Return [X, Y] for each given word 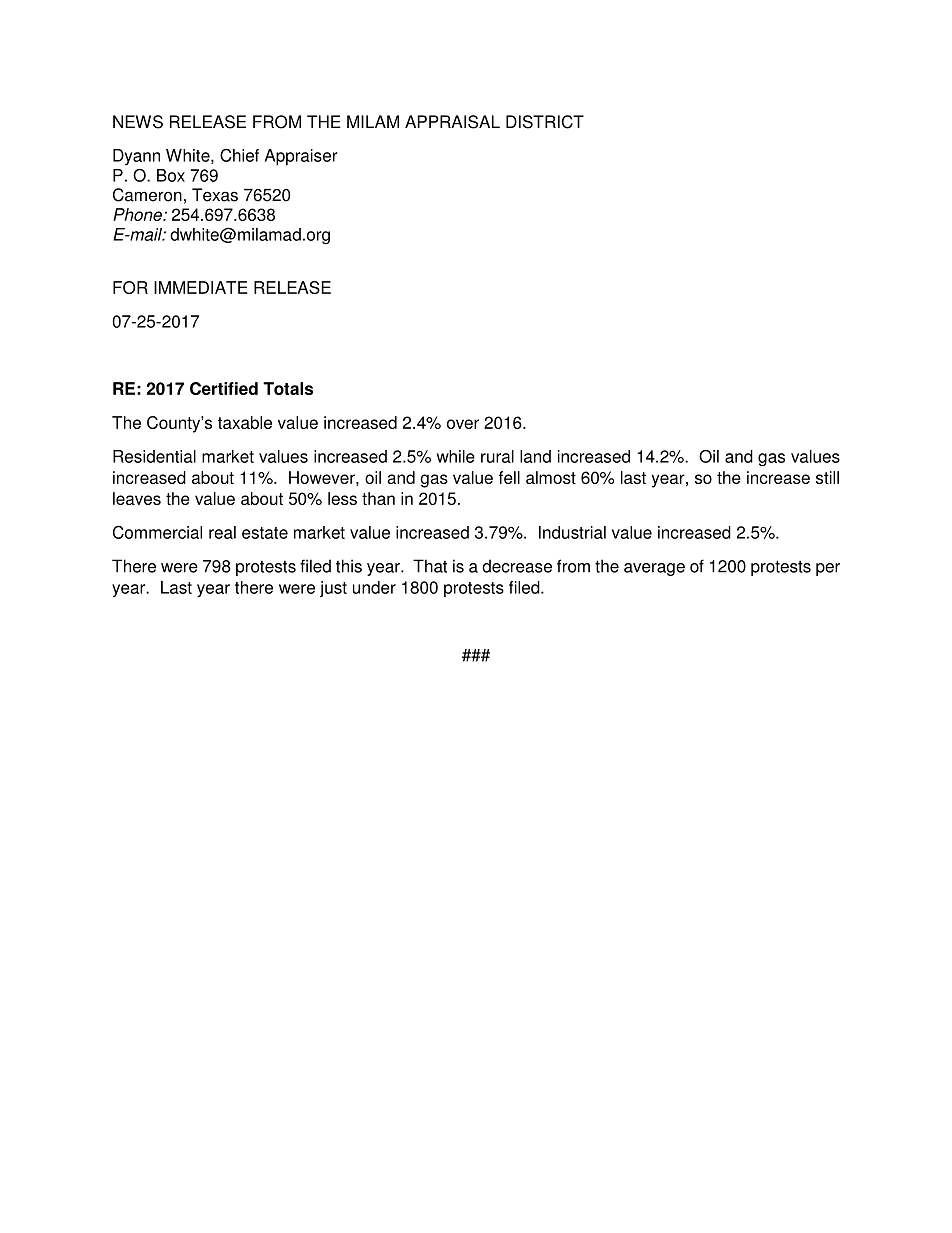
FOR [130, 287]
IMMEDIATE [200, 287]
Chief [239, 155]
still [827, 477]
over [463, 424]
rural [497, 456]
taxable [245, 422]
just [333, 589]
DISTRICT [545, 122]
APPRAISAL [452, 122]
